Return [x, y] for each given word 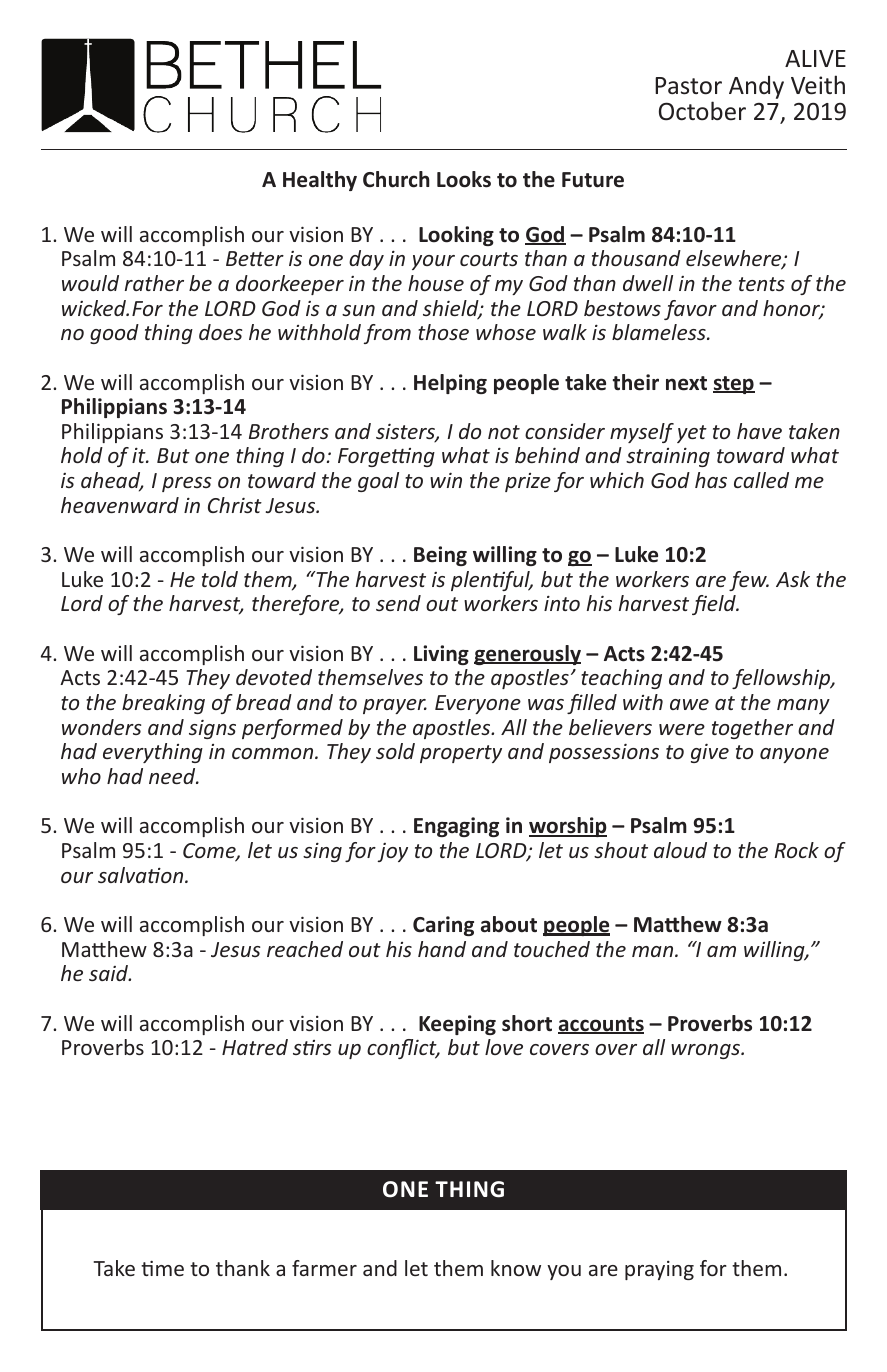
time [162, 1268]
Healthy [320, 181]
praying [659, 1270]
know [516, 1268]
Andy [756, 87]
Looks [464, 179]
